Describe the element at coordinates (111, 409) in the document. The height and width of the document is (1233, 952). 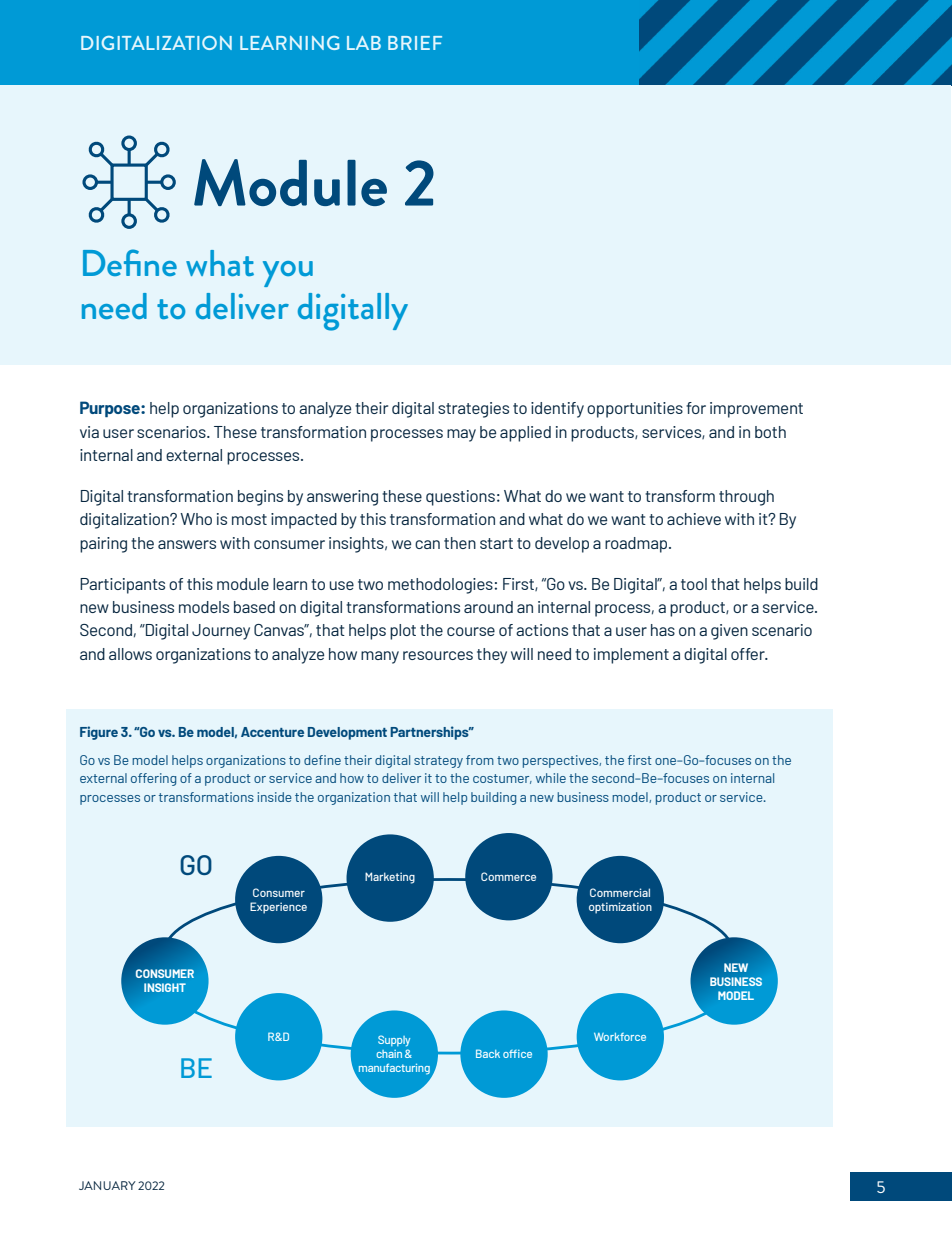
I see `Purpose` at that location.
